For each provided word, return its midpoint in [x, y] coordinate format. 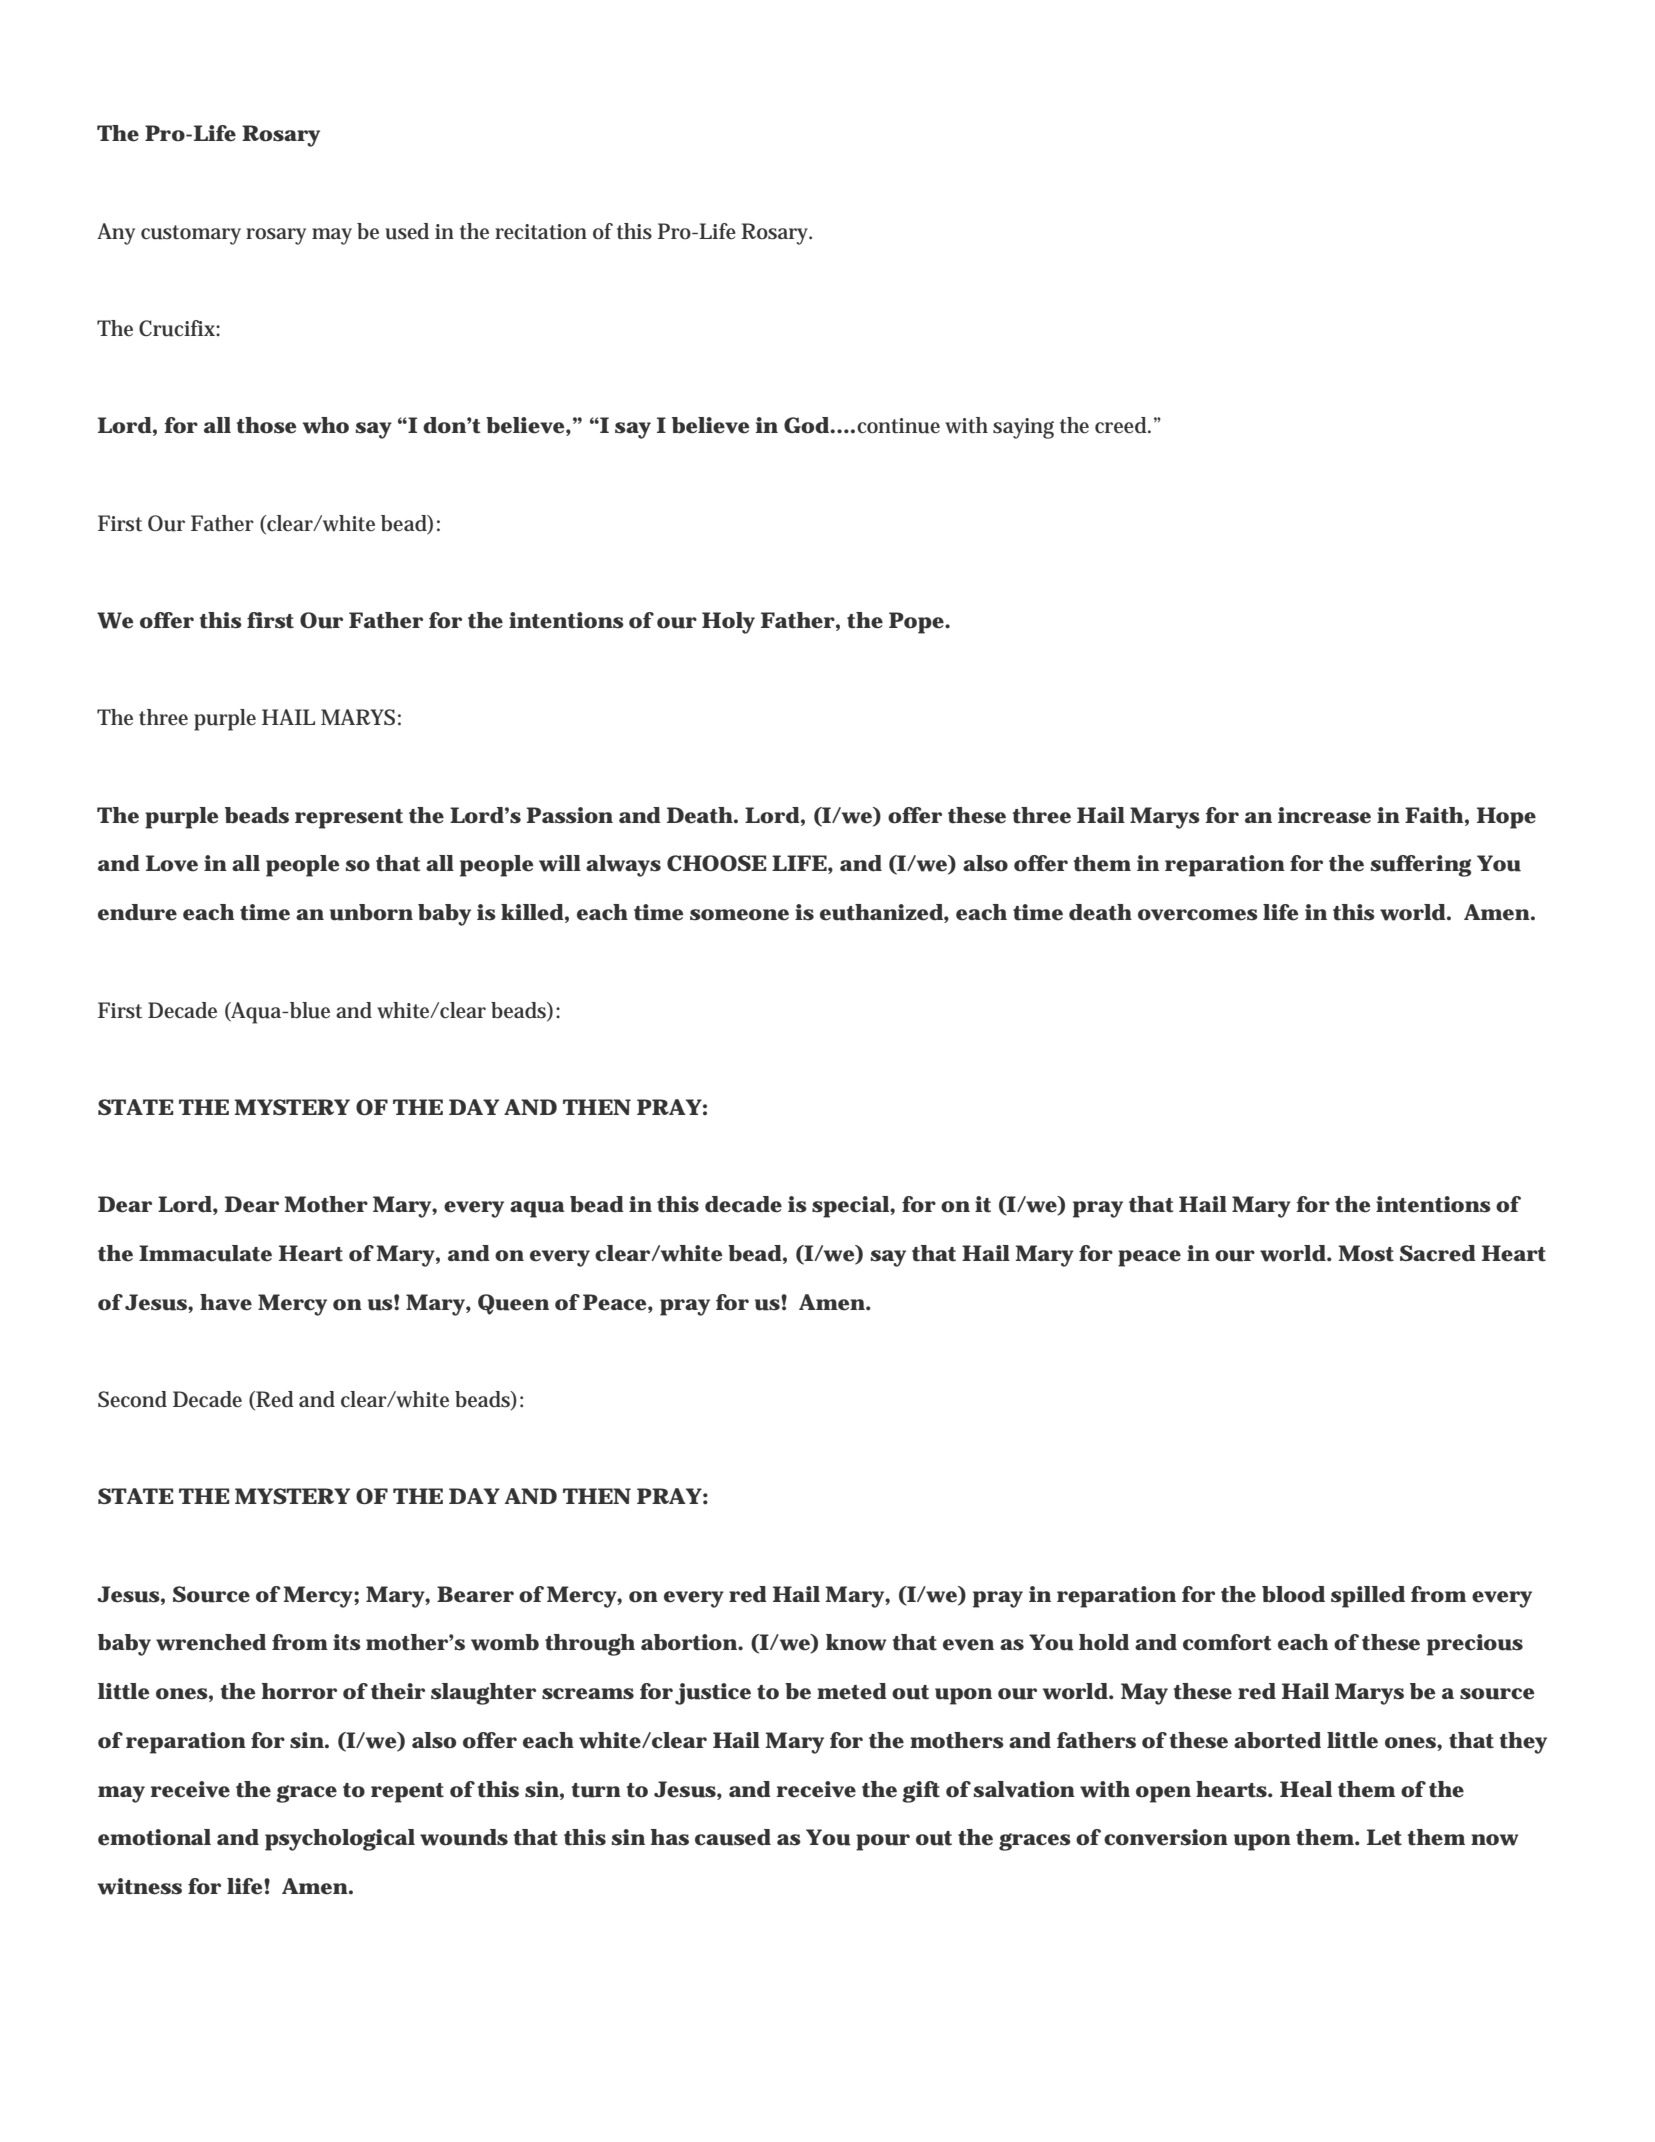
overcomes [1198, 915]
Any [116, 234]
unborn [371, 912]
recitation [541, 232]
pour [883, 1842]
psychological [340, 1840]
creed [1122, 425]
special [851, 1207]
